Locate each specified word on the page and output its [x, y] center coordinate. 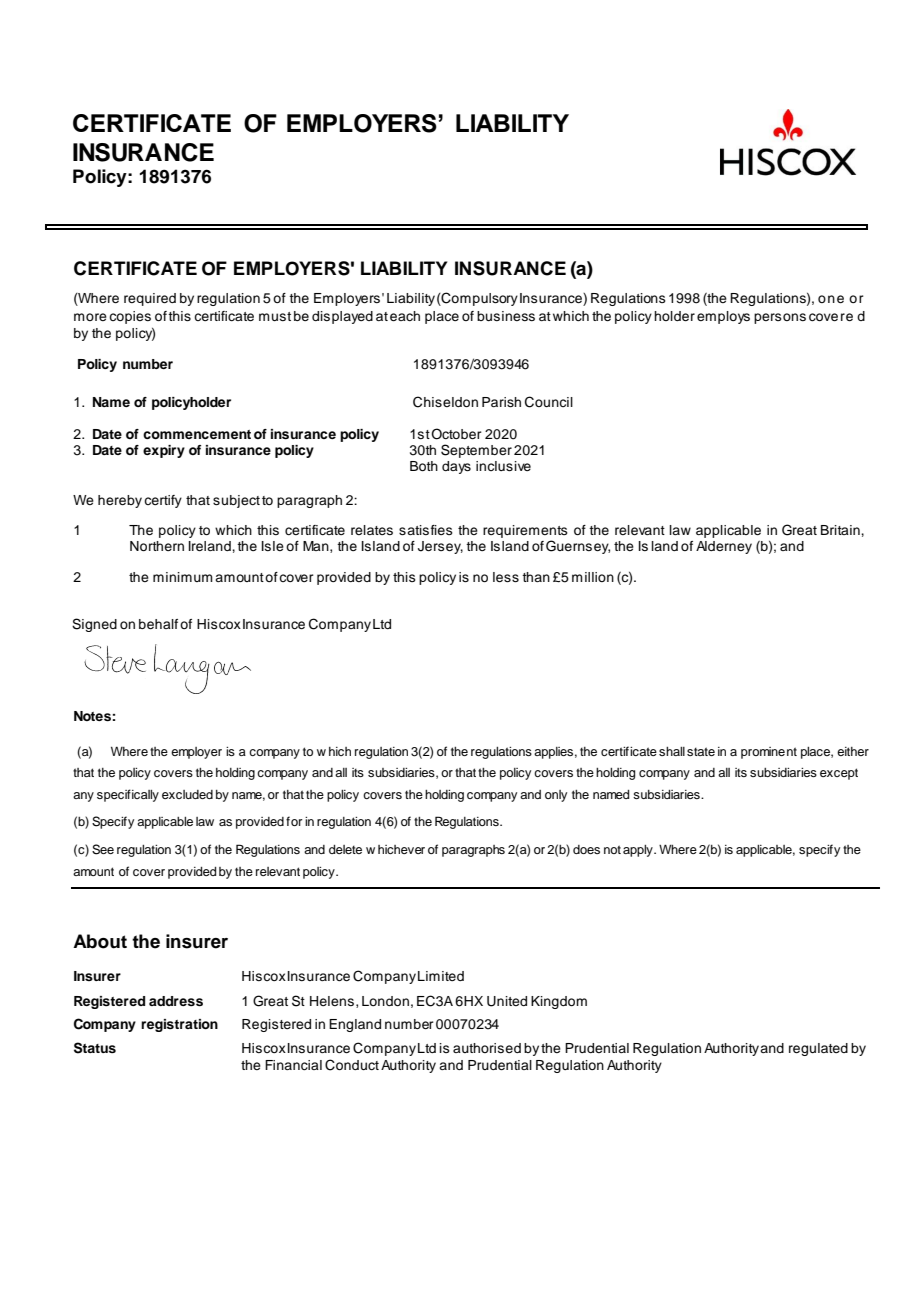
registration [179, 1025]
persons [780, 318]
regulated [818, 1049]
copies [130, 317]
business [506, 316]
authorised [487, 1048]
